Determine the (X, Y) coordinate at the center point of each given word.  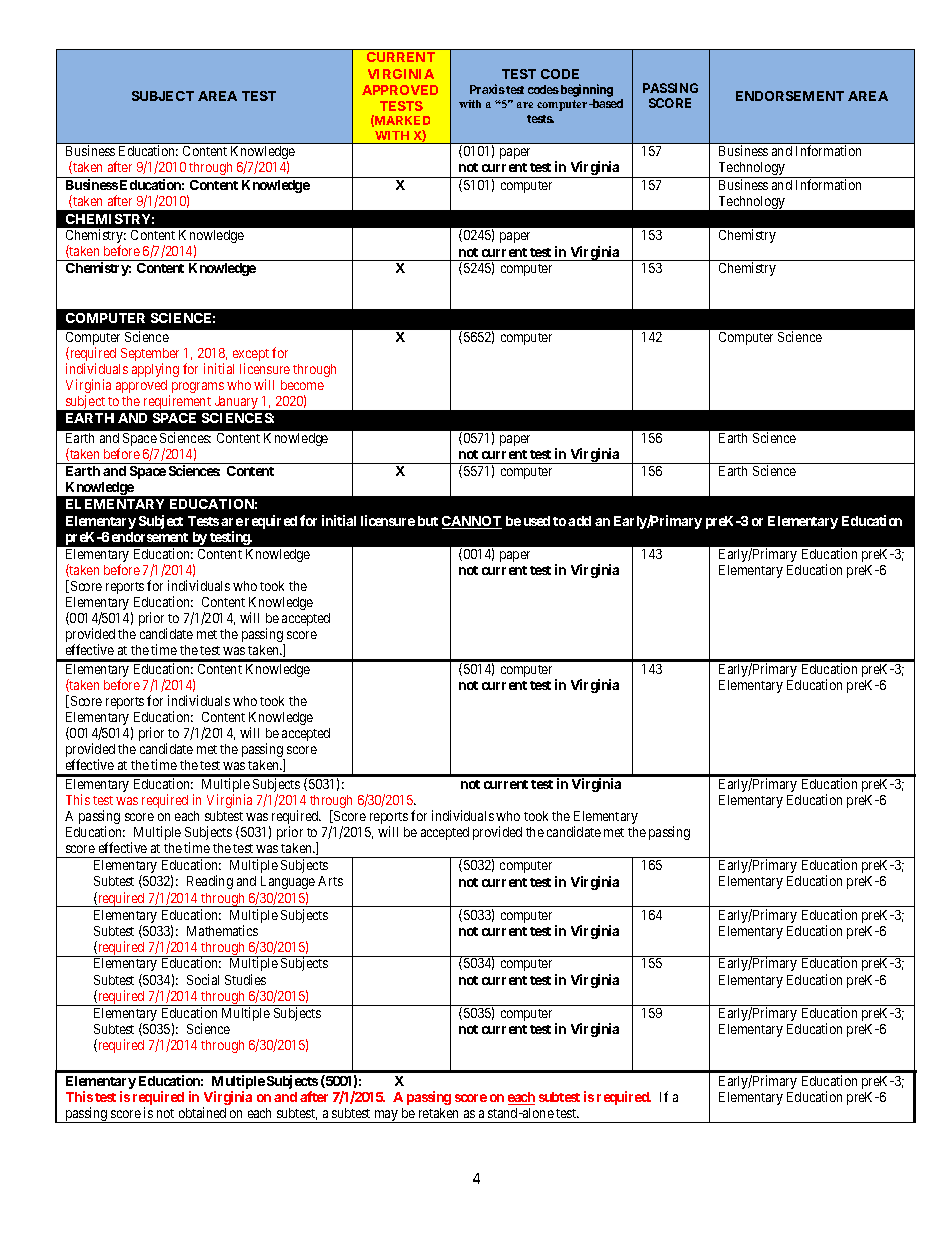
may (386, 1116)
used (537, 521)
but (428, 521)
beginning (585, 92)
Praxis (487, 89)
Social (203, 979)
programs (196, 389)
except (251, 356)
